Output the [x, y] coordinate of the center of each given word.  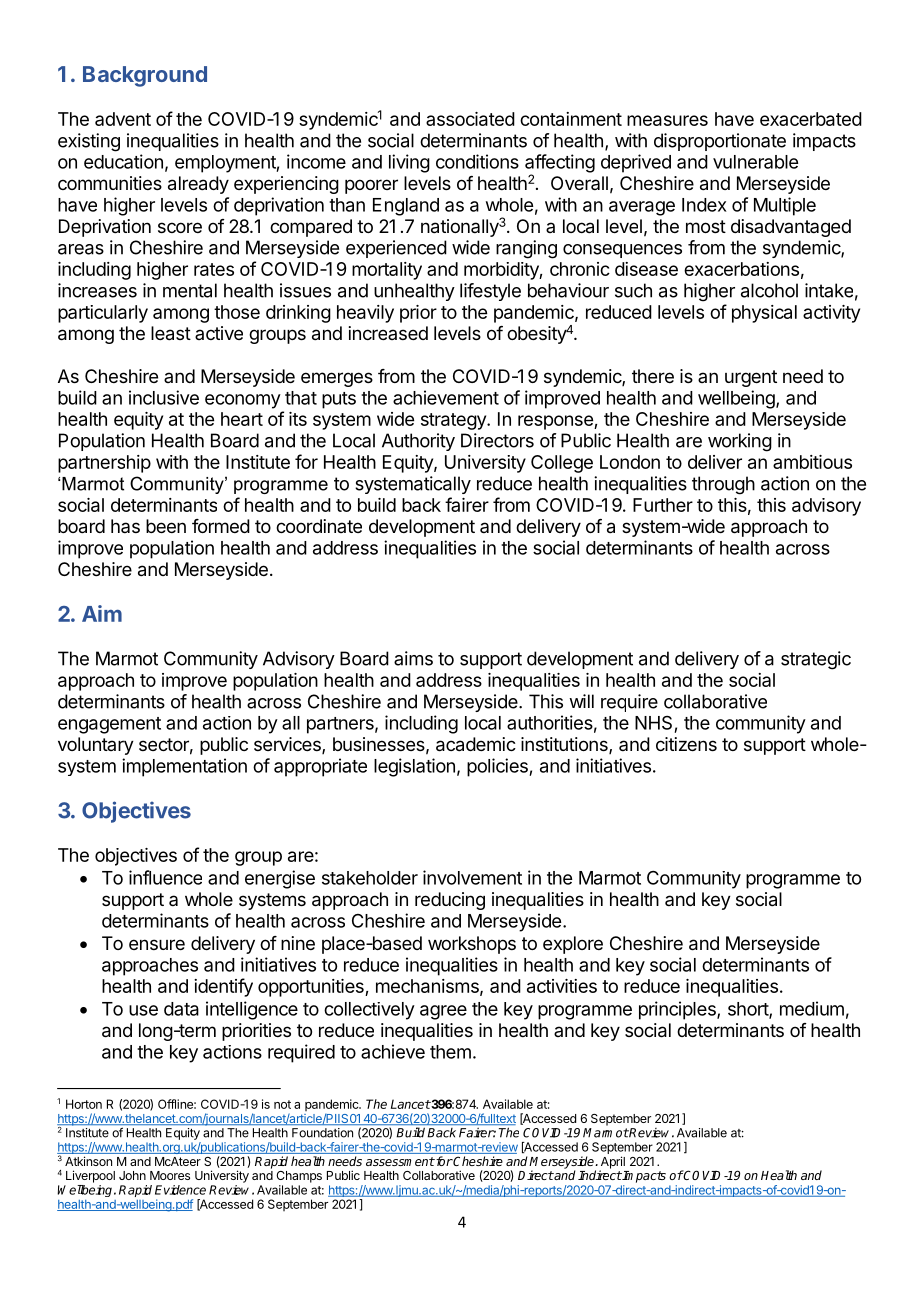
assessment [400, 1161]
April [612, 1163]
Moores [170, 1175]
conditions [477, 161]
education [123, 161]
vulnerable [755, 162]
